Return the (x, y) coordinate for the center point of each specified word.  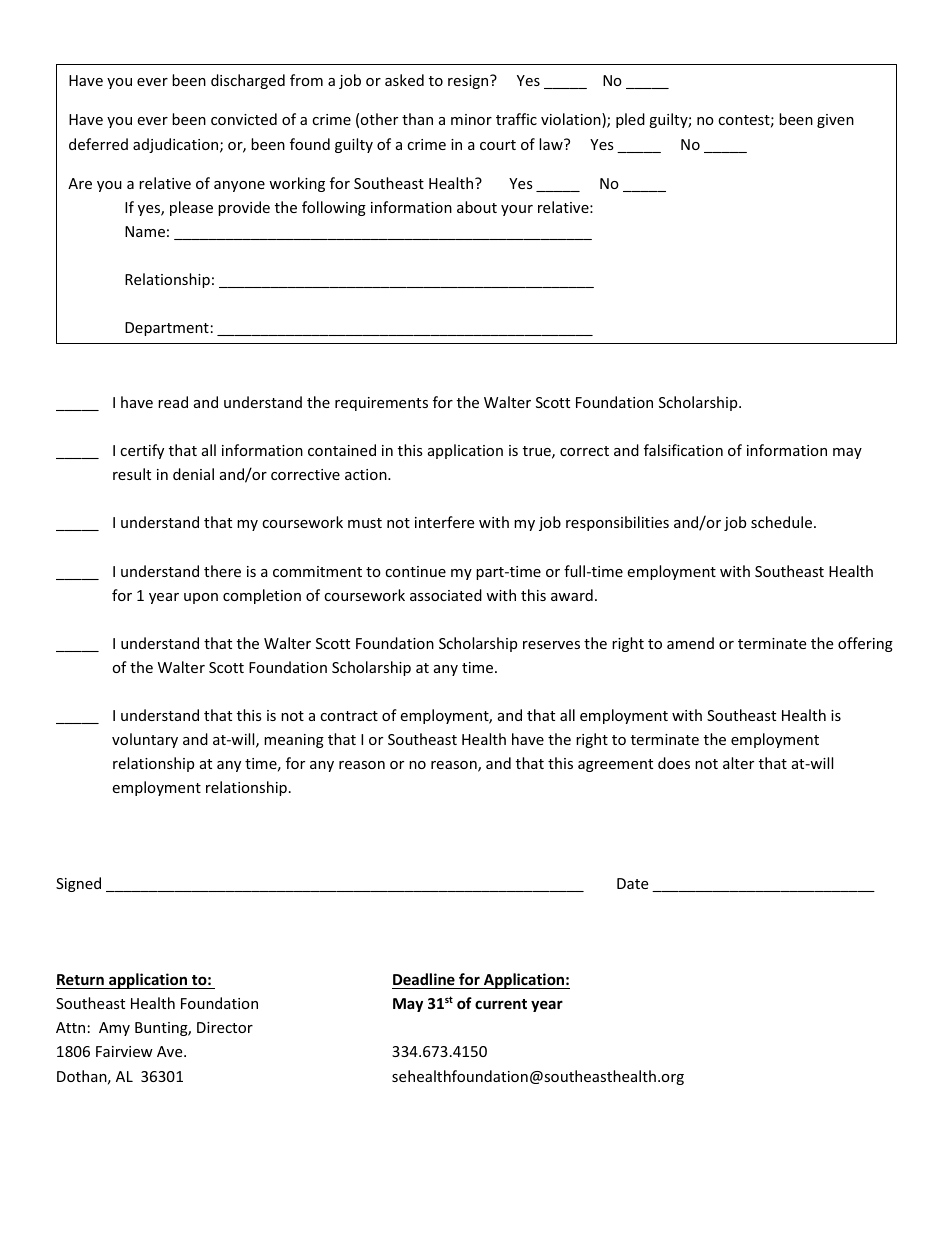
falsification (683, 450)
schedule (783, 522)
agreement (615, 765)
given (835, 121)
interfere (444, 522)
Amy (114, 1029)
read (173, 402)
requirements (381, 404)
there (222, 571)
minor (471, 119)
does (674, 763)
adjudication (177, 145)
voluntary (145, 740)
